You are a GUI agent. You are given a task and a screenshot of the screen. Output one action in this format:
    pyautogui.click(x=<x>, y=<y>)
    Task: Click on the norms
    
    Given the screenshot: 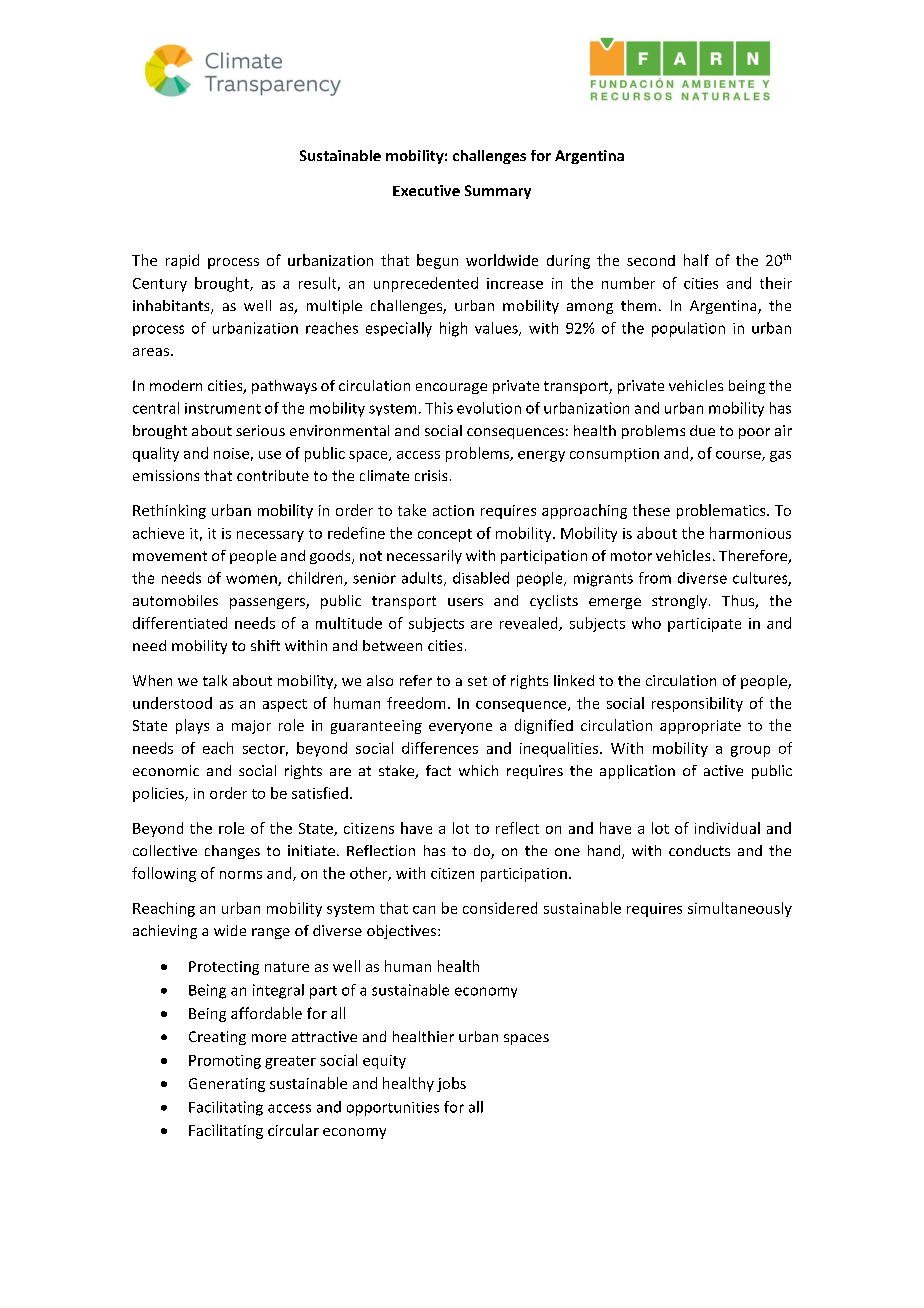 What is the action you would take?
    pyautogui.click(x=241, y=875)
